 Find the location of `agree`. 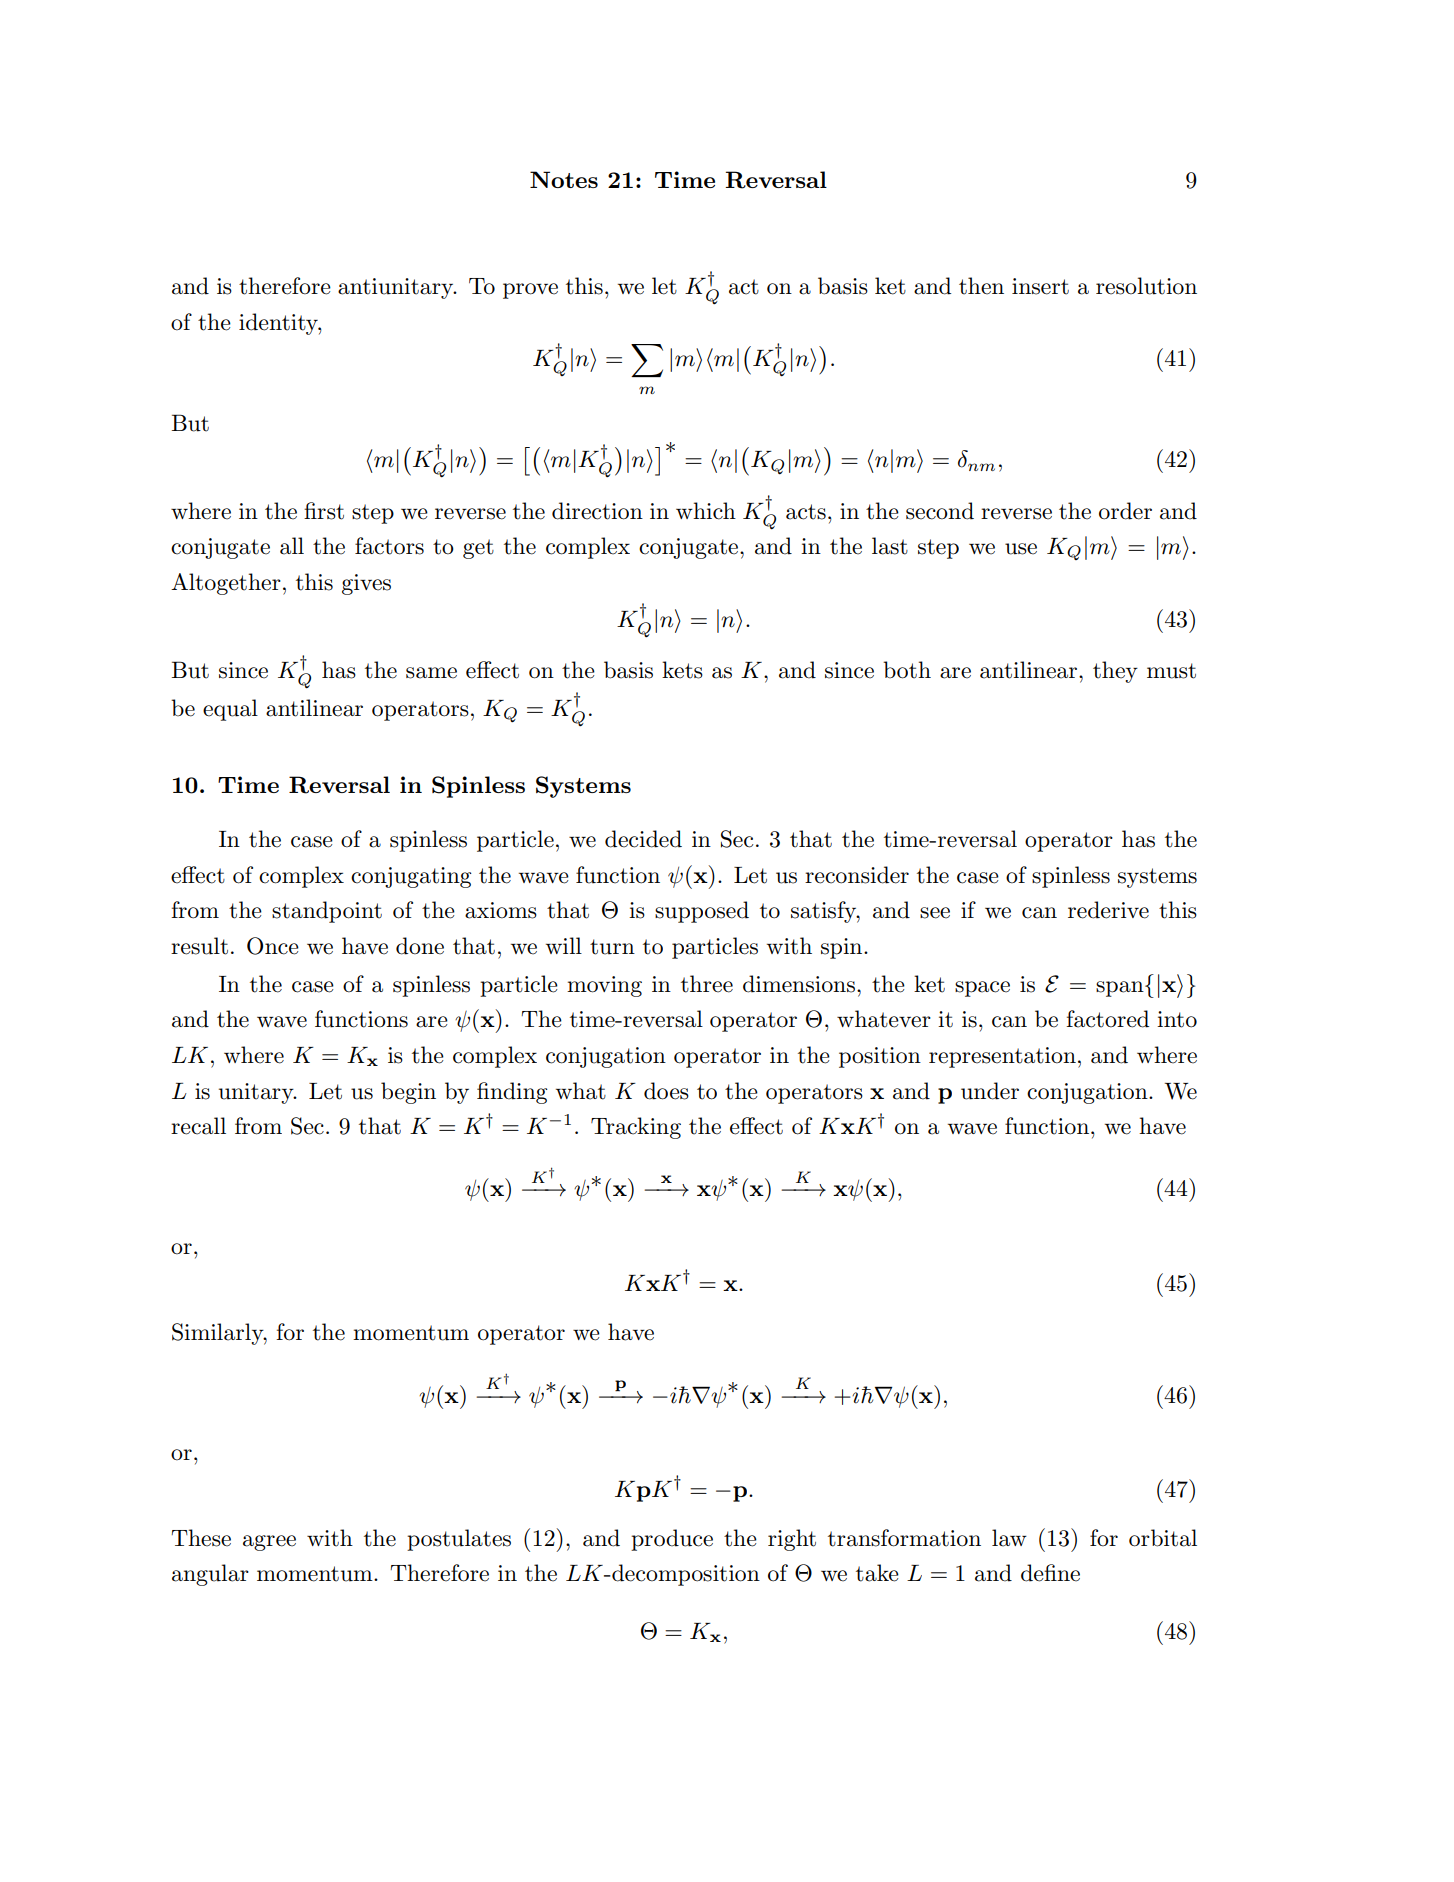

agree is located at coordinates (269, 1543).
